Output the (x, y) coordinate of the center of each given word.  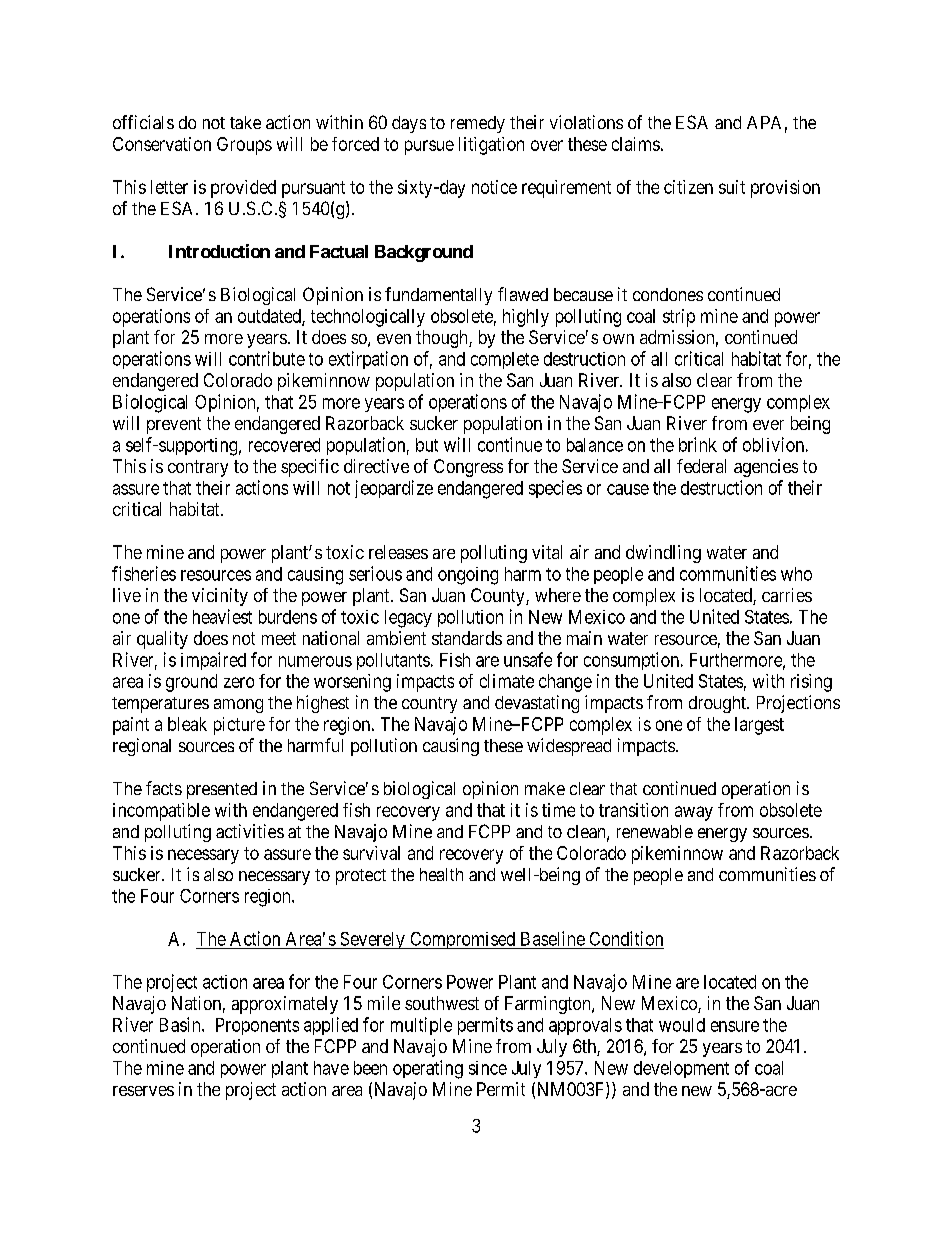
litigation (491, 146)
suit (732, 187)
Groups (244, 146)
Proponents (257, 1026)
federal (701, 466)
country (429, 705)
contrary (198, 468)
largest (759, 726)
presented (222, 790)
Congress (468, 468)
